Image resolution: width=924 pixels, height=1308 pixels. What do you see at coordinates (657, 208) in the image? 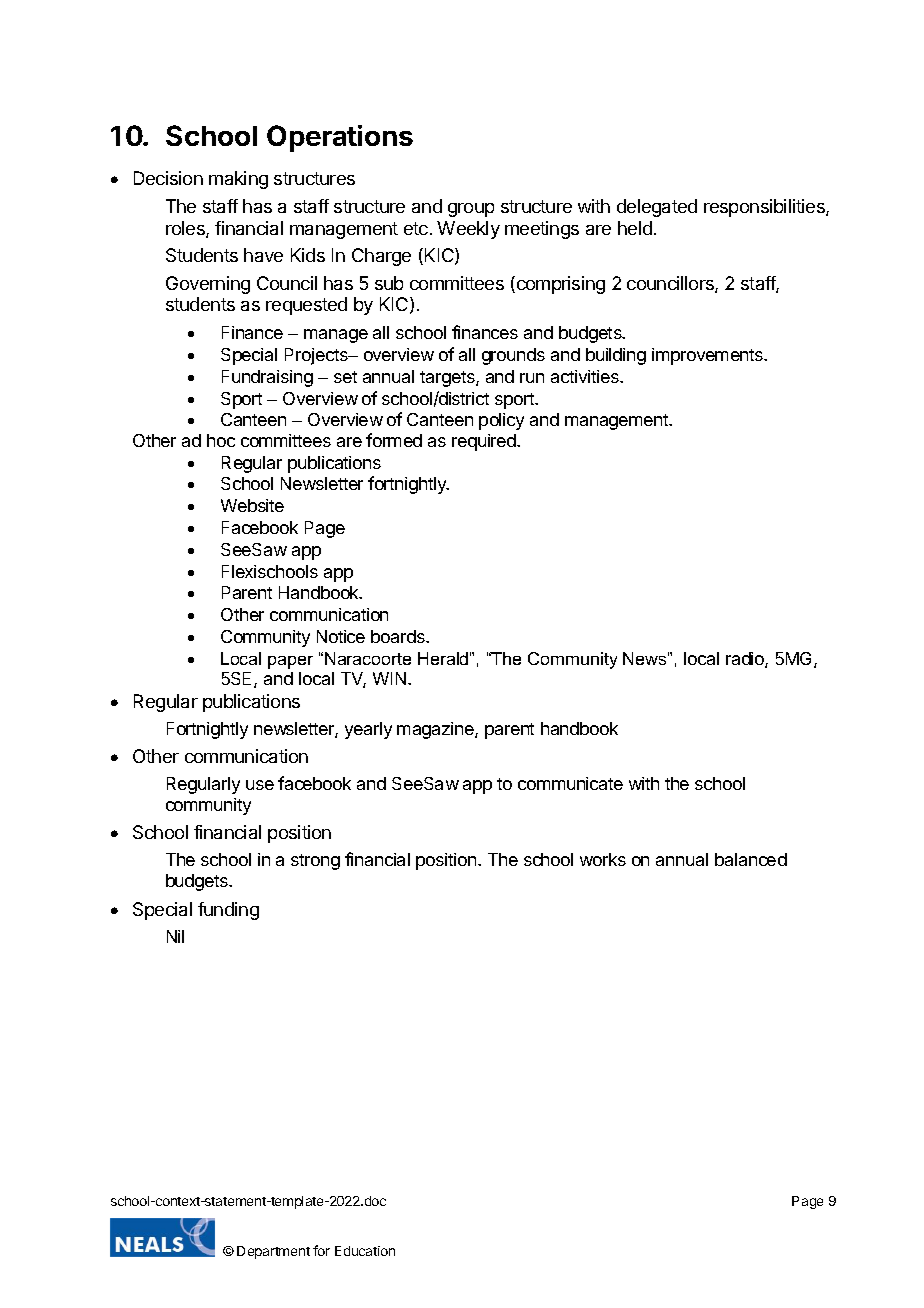
I see `delegated` at bounding box center [657, 208].
